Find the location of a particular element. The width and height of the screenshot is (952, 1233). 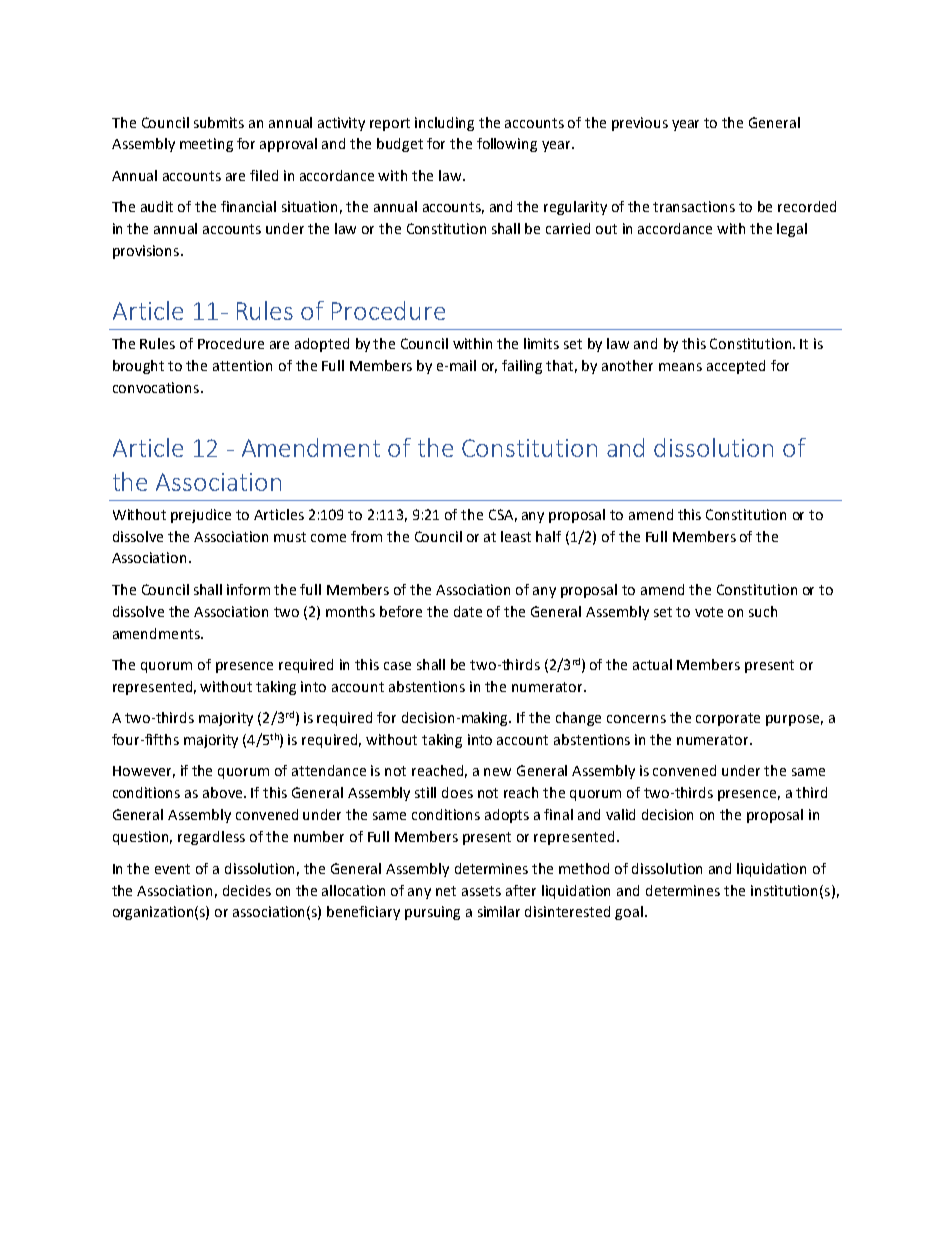

following is located at coordinates (507, 145).
